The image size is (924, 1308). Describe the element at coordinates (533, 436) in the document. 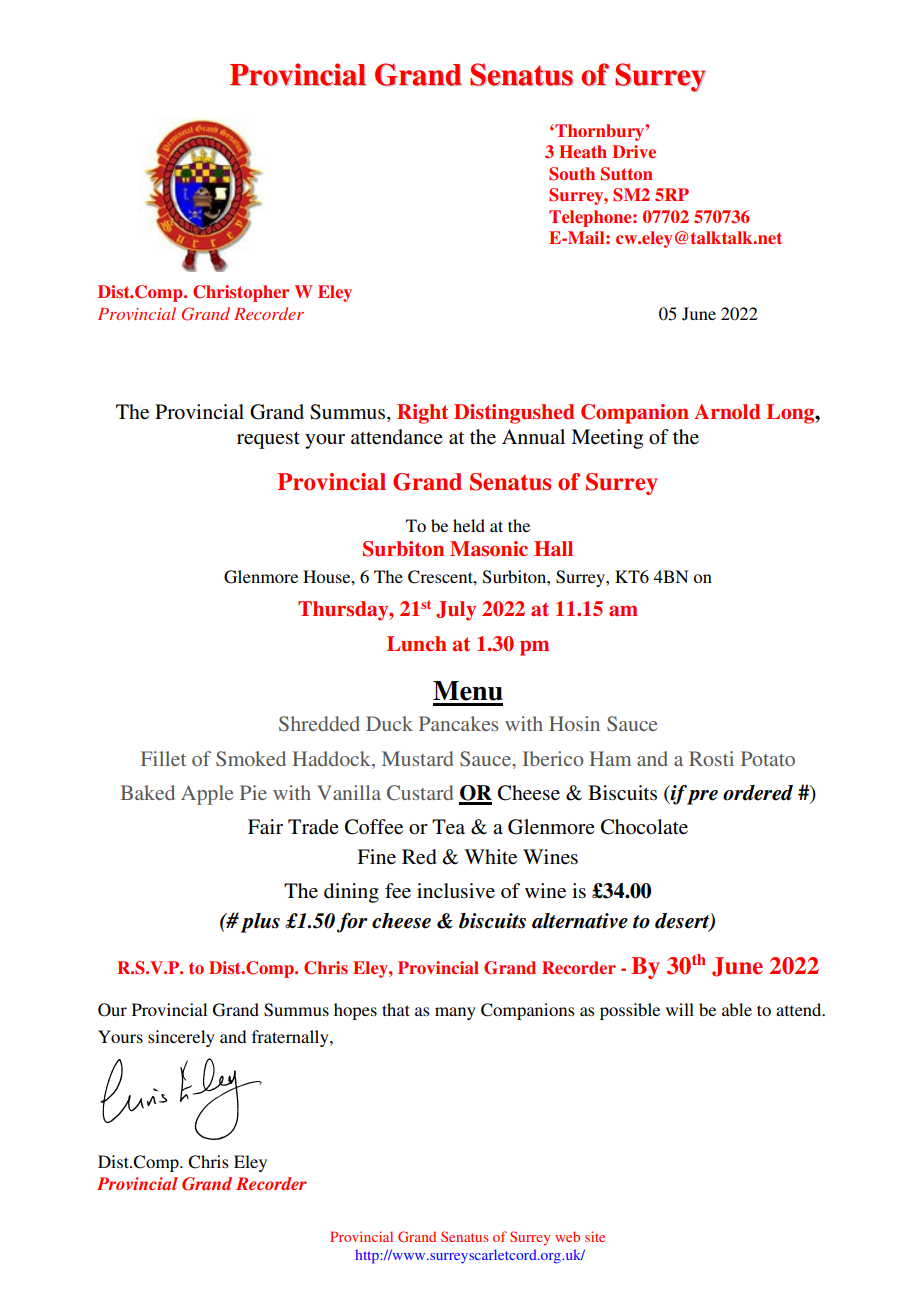

I see `Annual` at that location.
